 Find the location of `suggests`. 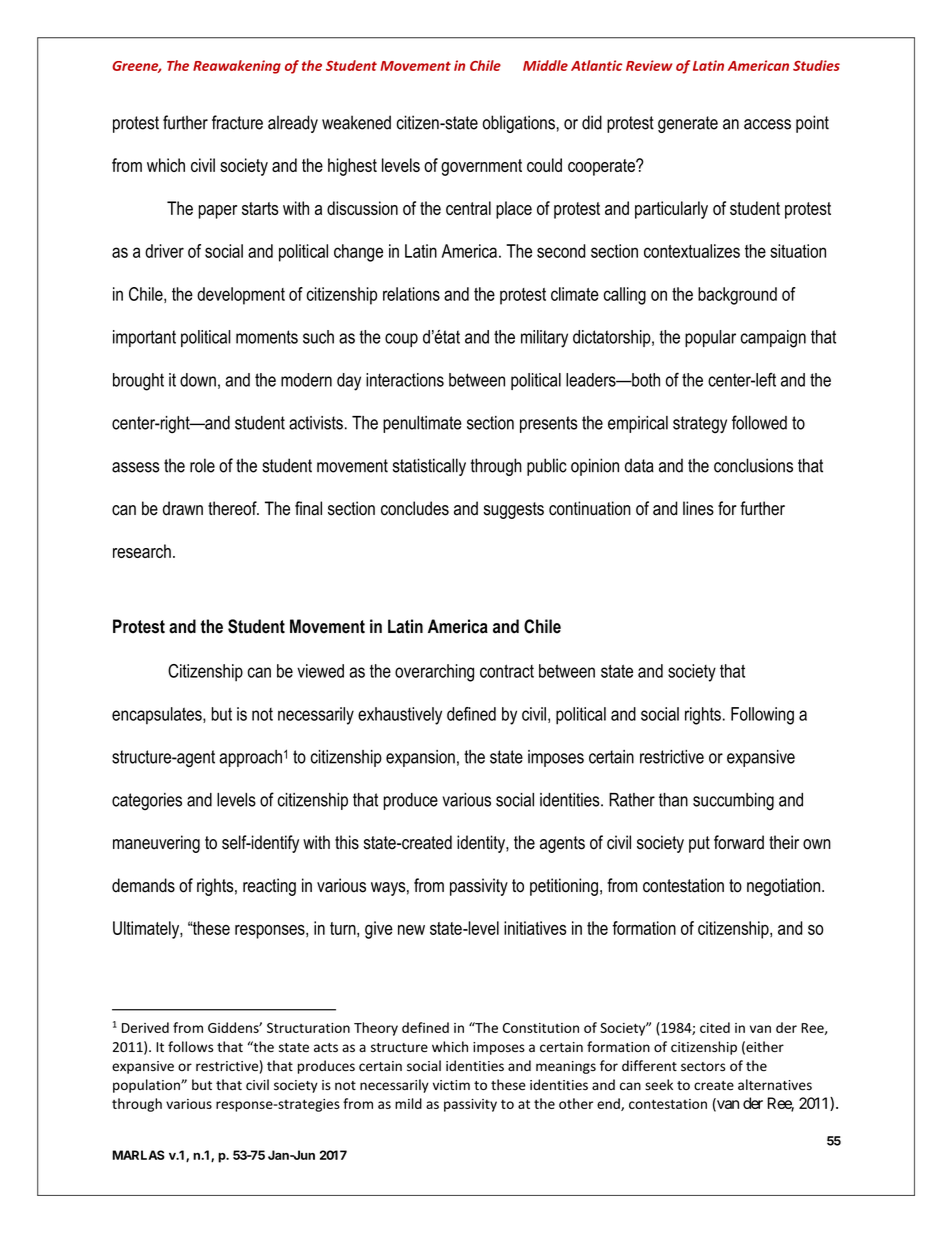

suggests is located at coordinates (514, 510).
